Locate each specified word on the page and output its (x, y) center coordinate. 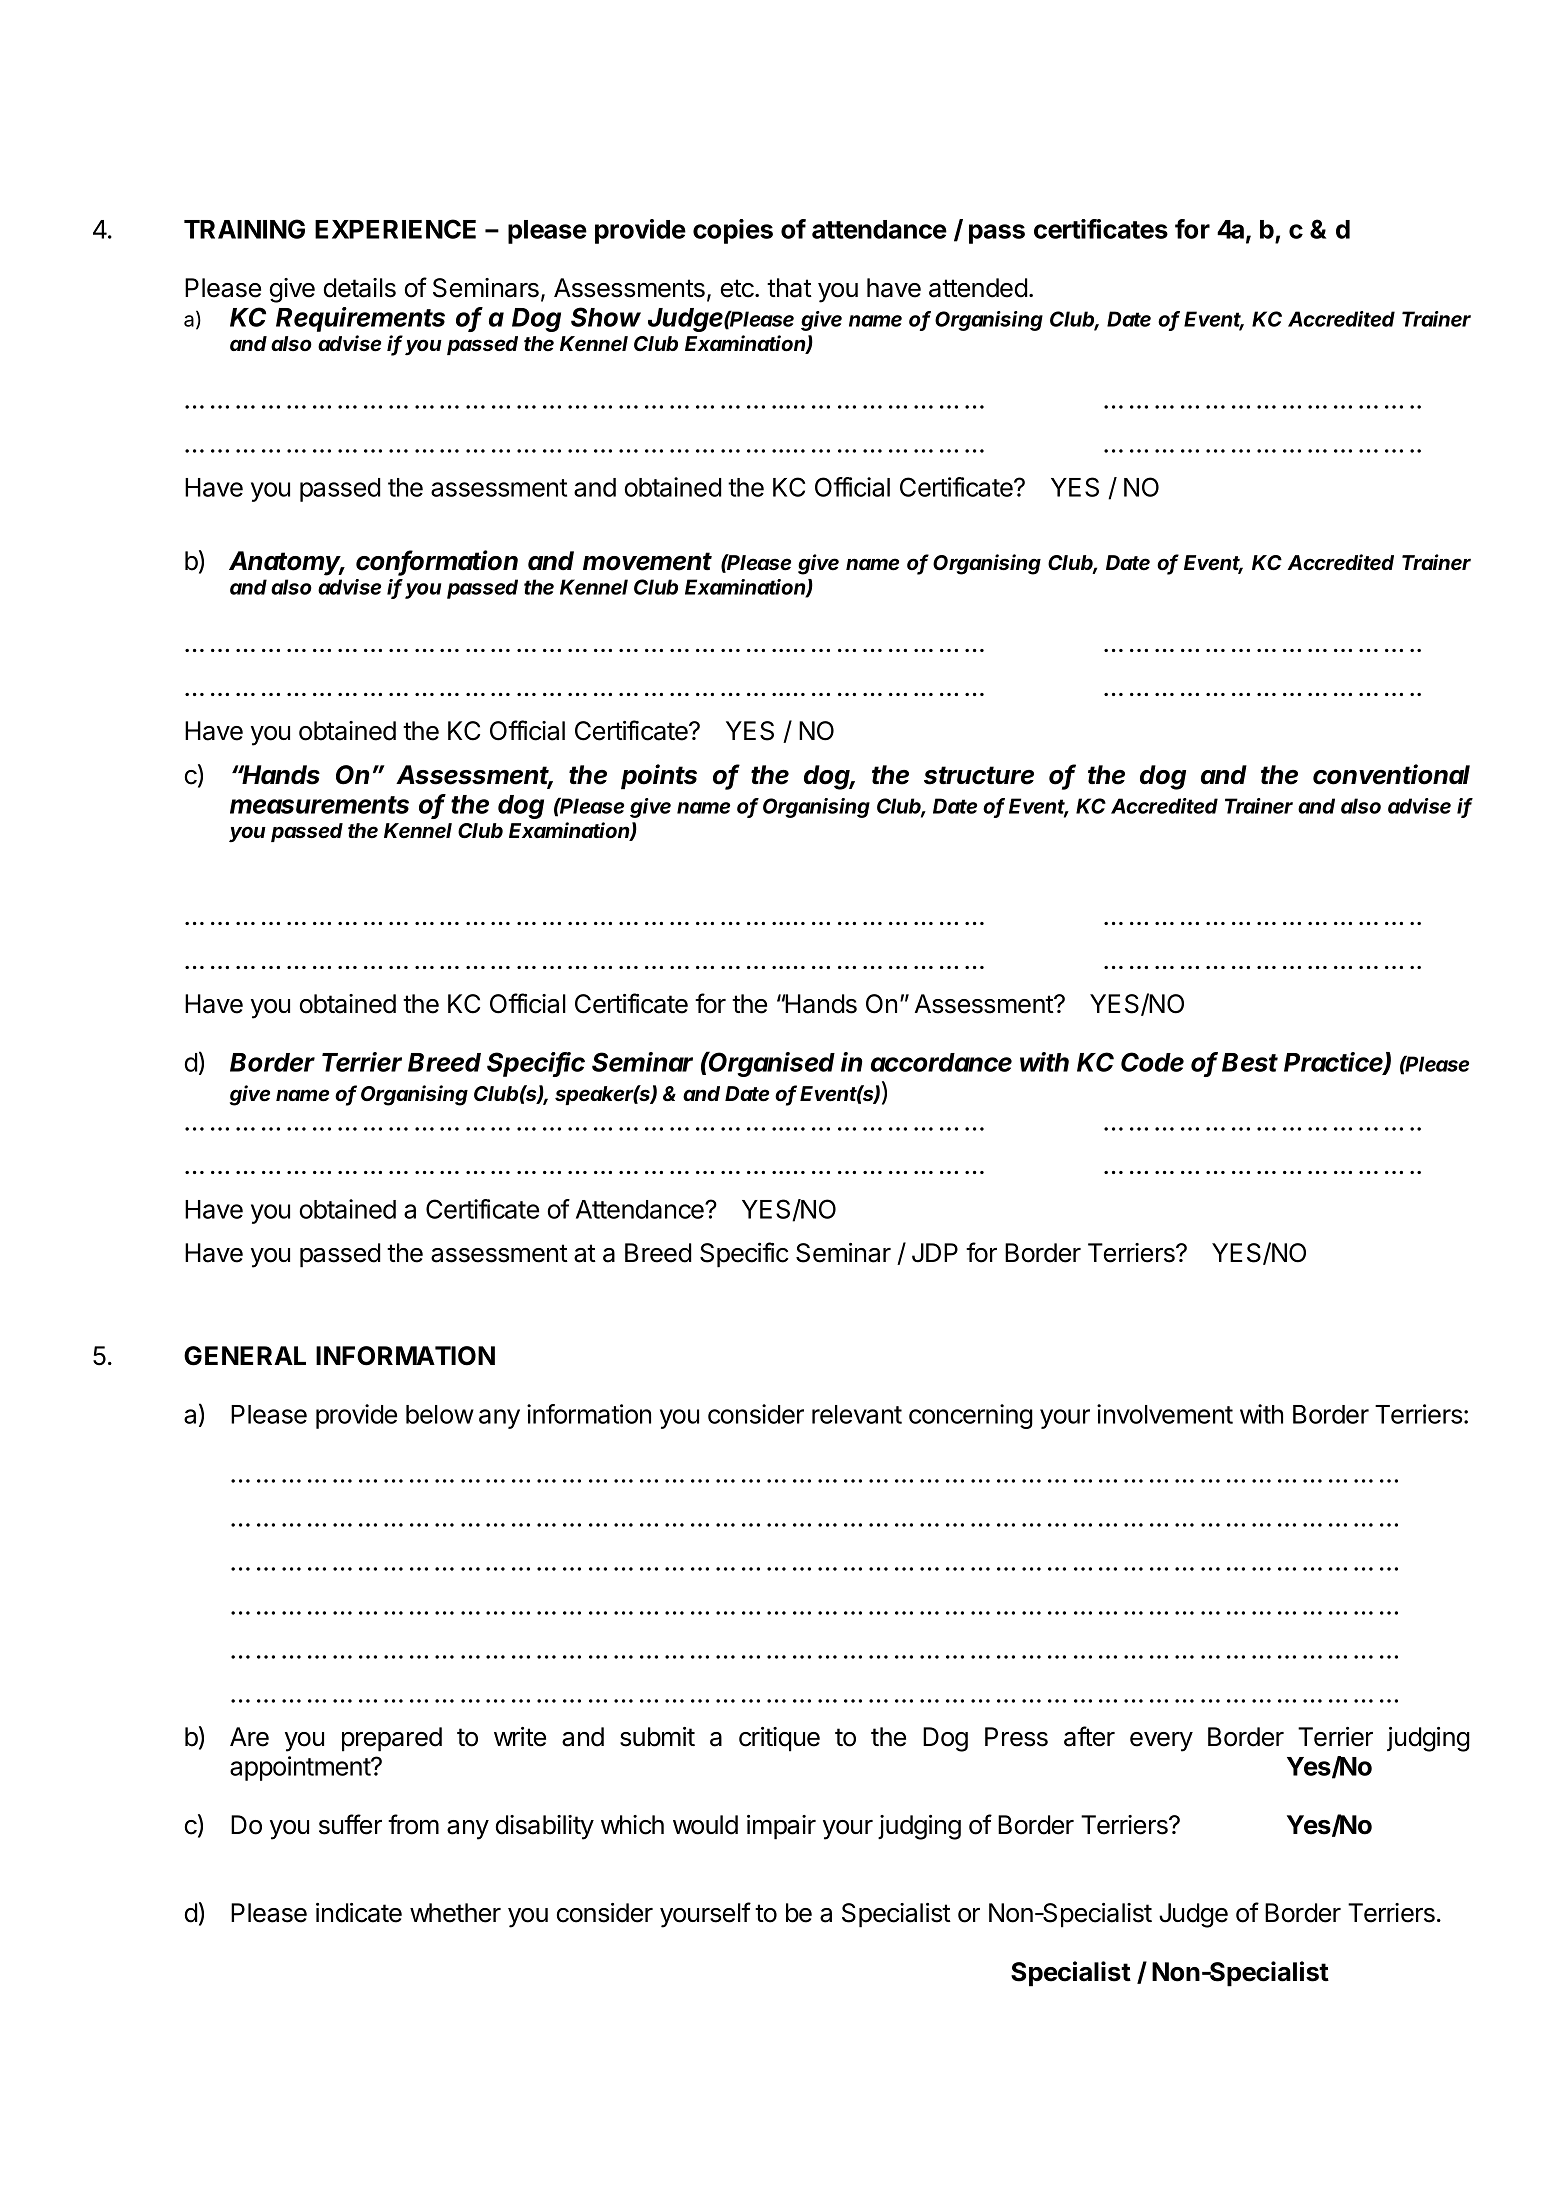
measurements (319, 805)
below (440, 1414)
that (789, 288)
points (659, 777)
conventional (1391, 774)
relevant (857, 1414)
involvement (1165, 1414)
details (360, 288)
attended (978, 288)
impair (781, 1827)
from (413, 1824)
